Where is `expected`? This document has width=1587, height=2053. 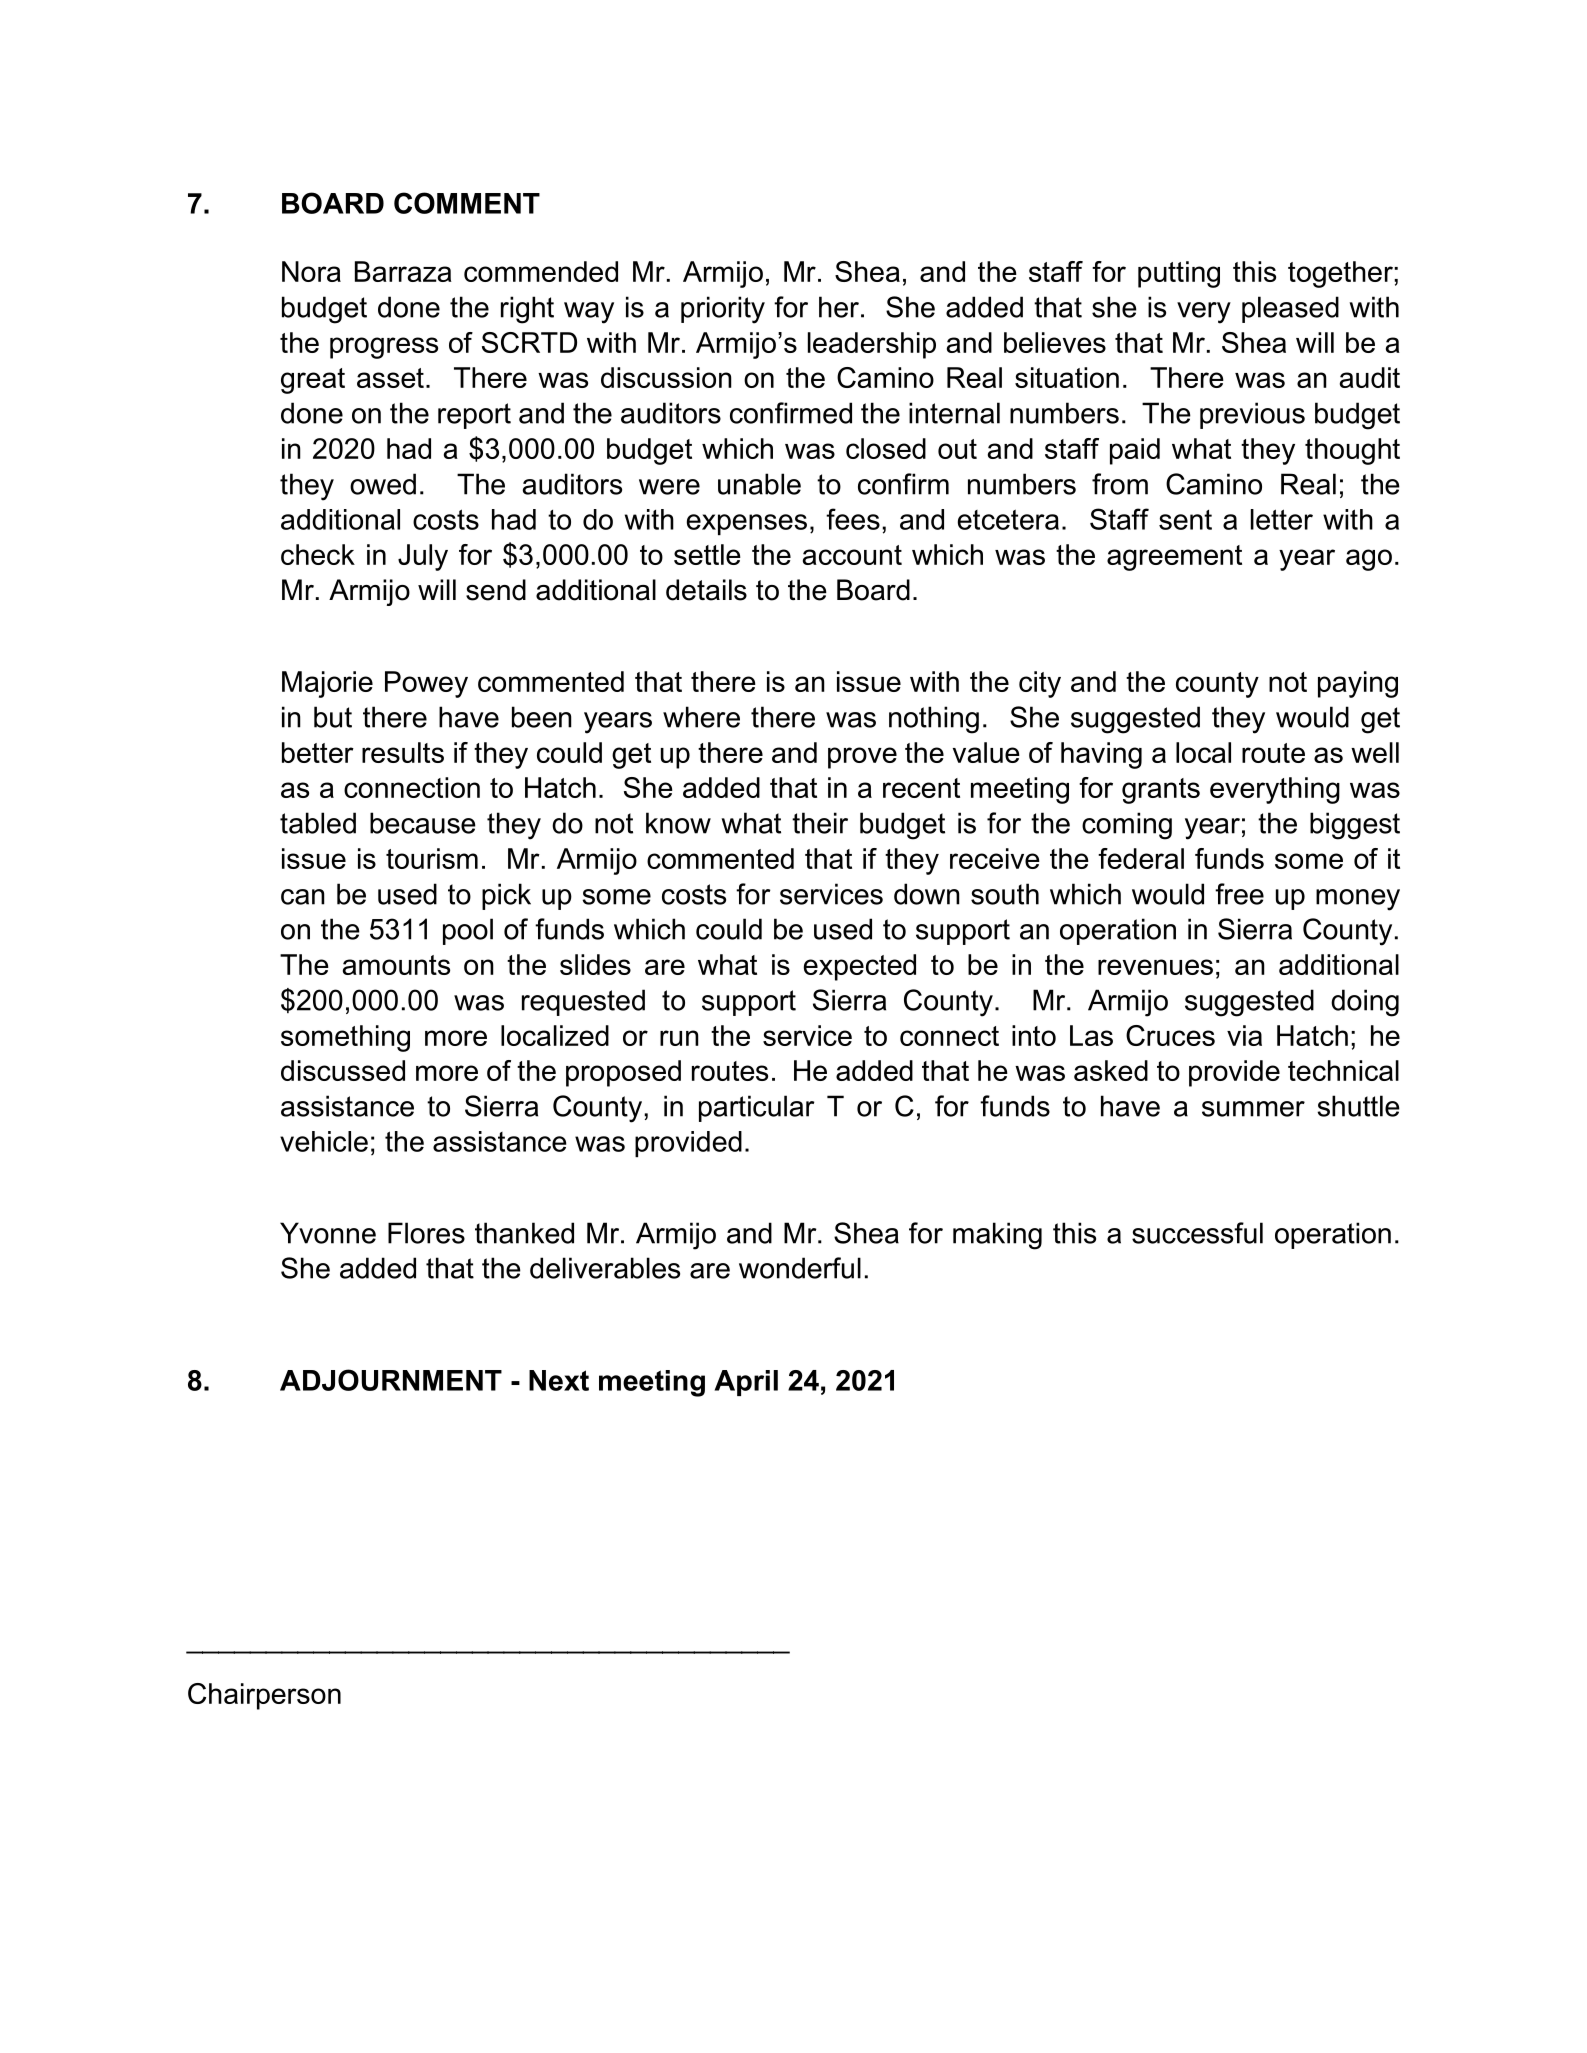
expected is located at coordinates (860, 967).
